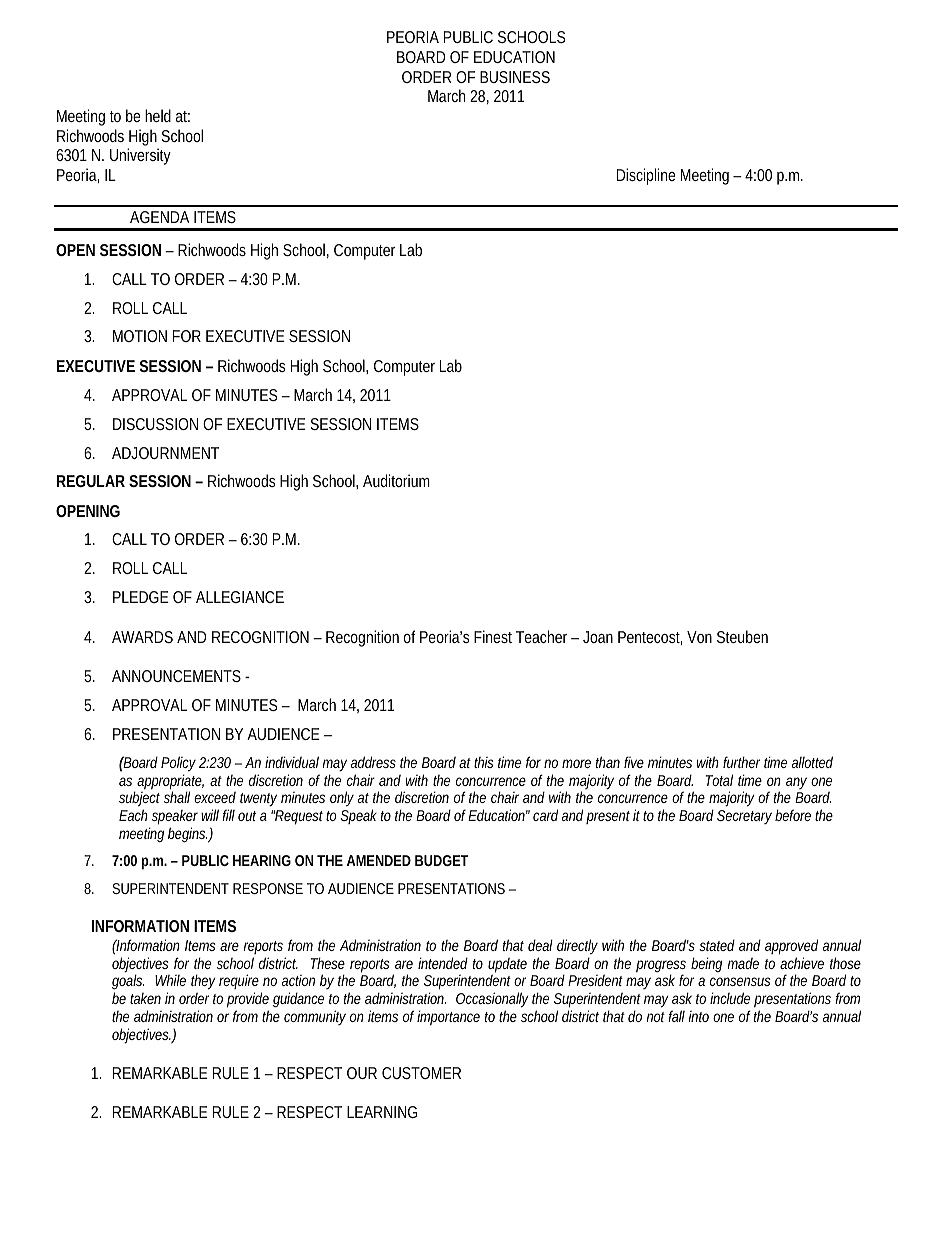  Describe the element at coordinates (140, 156) in the screenshot. I see `University` at that location.
